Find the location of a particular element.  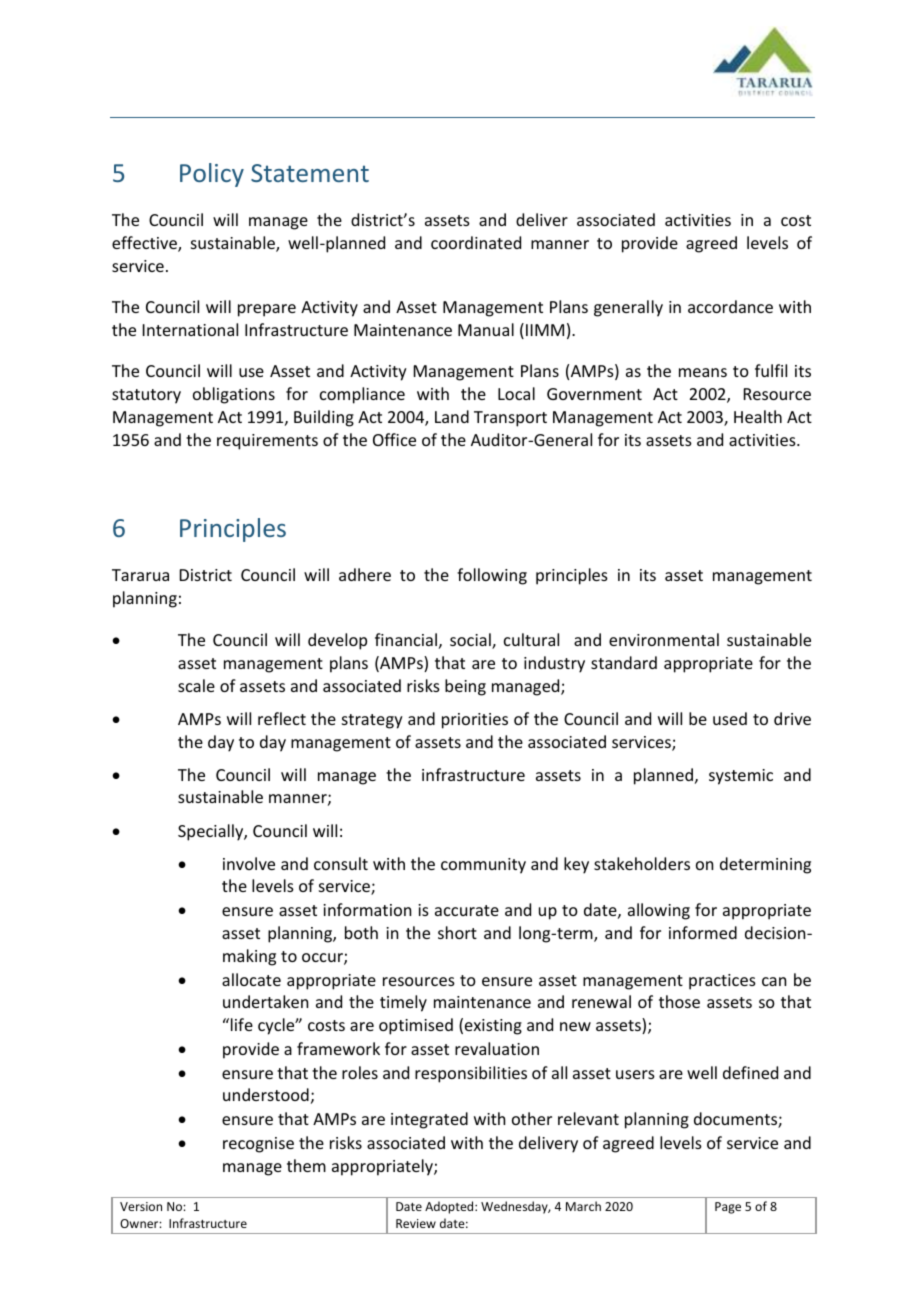

environmental is located at coordinates (664, 639).
